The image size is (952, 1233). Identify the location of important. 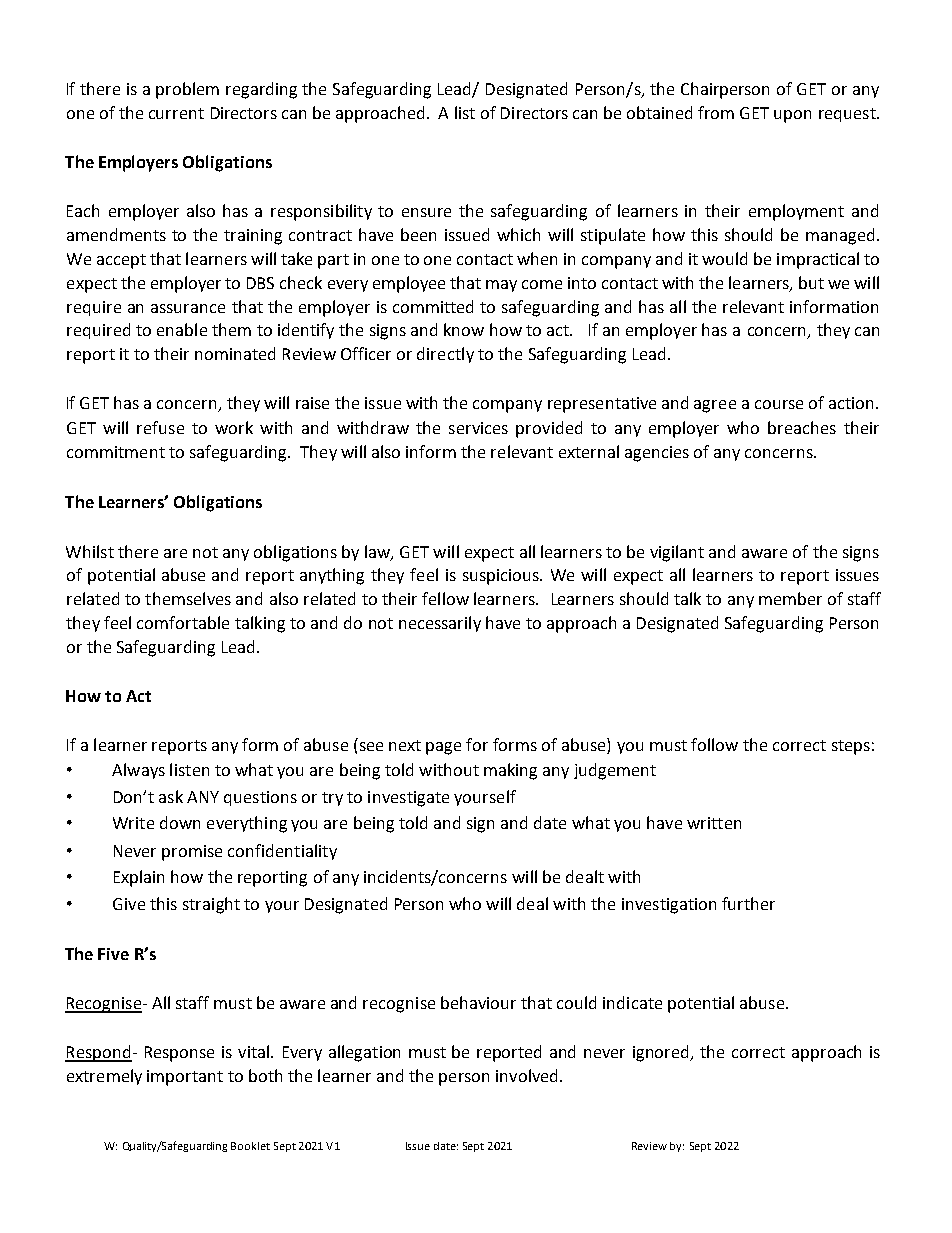
(185, 1078).
